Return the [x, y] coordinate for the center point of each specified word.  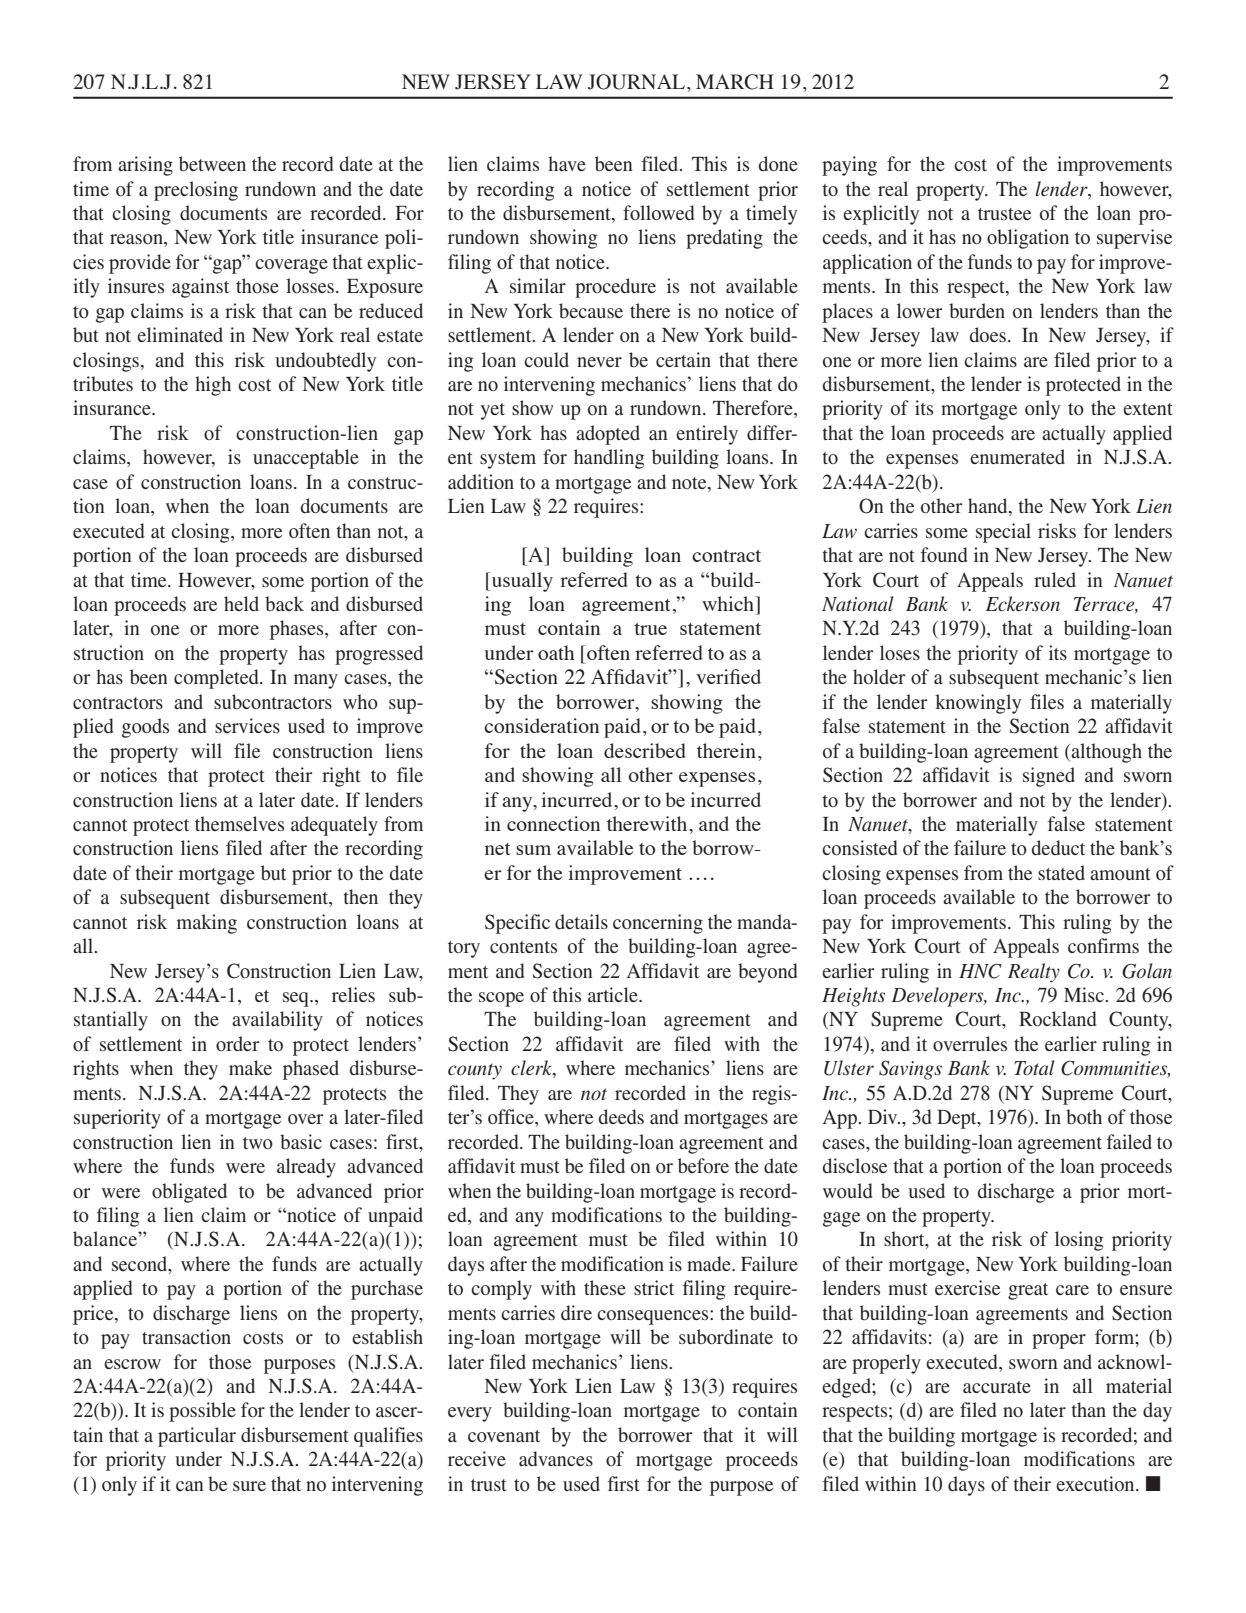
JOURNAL [636, 82]
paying [849, 166]
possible [202, 1412]
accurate [997, 1387]
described [645, 750]
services [247, 725]
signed [1049, 777]
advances [556, 1458]
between [212, 163]
